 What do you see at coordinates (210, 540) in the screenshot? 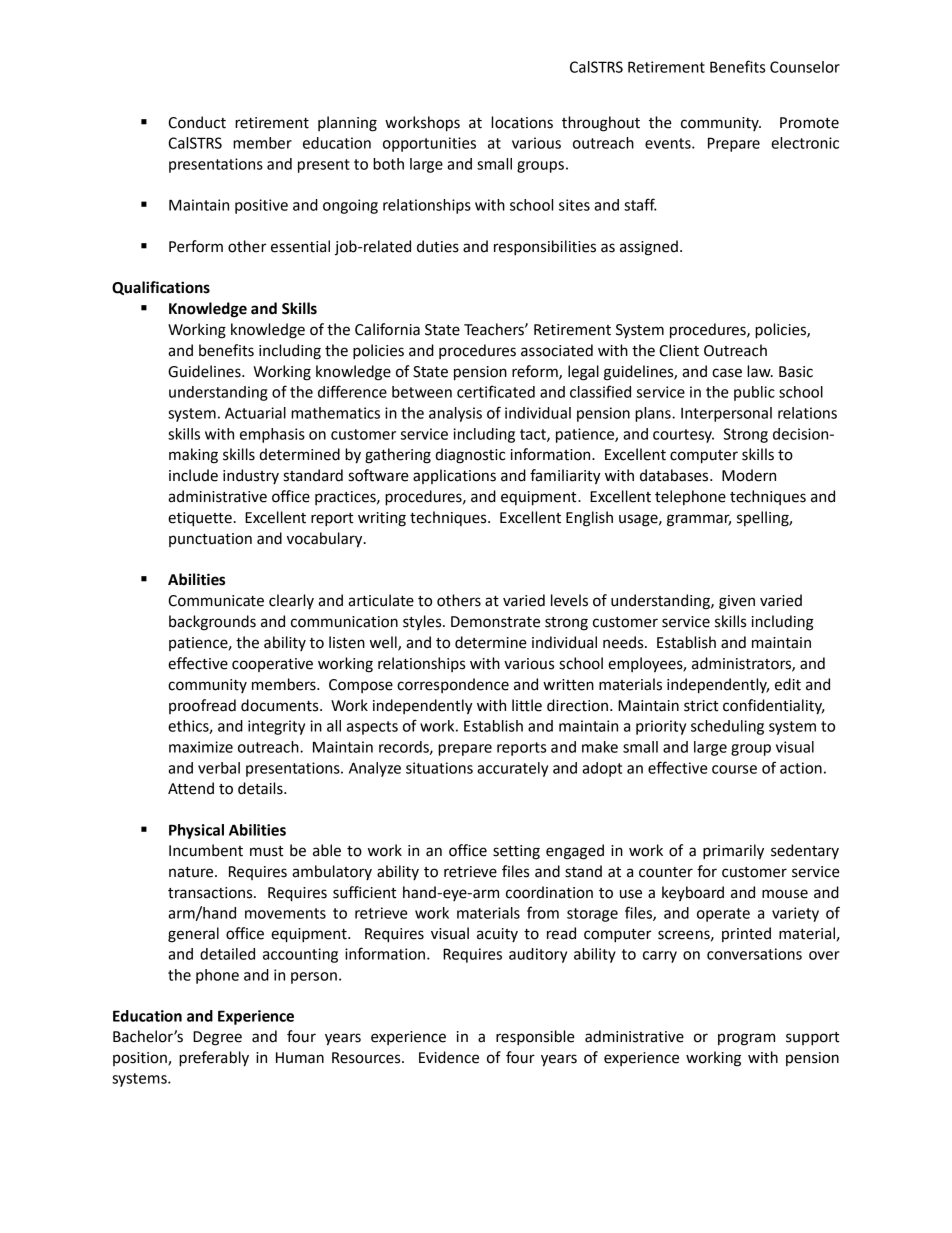
I see `punctuation` at bounding box center [210, 540].
